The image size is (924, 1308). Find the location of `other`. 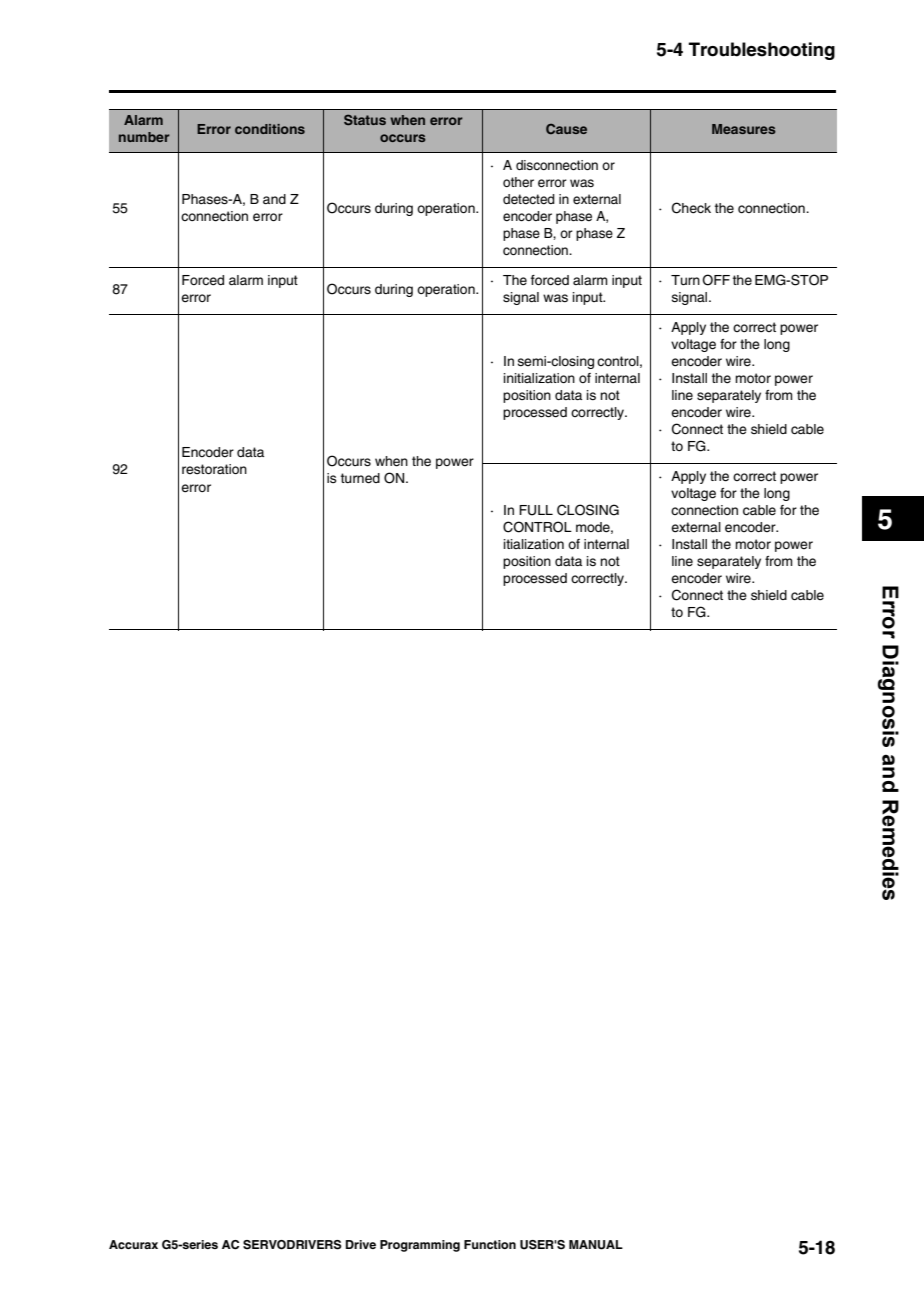

other is located at coordinates (518, 182).
